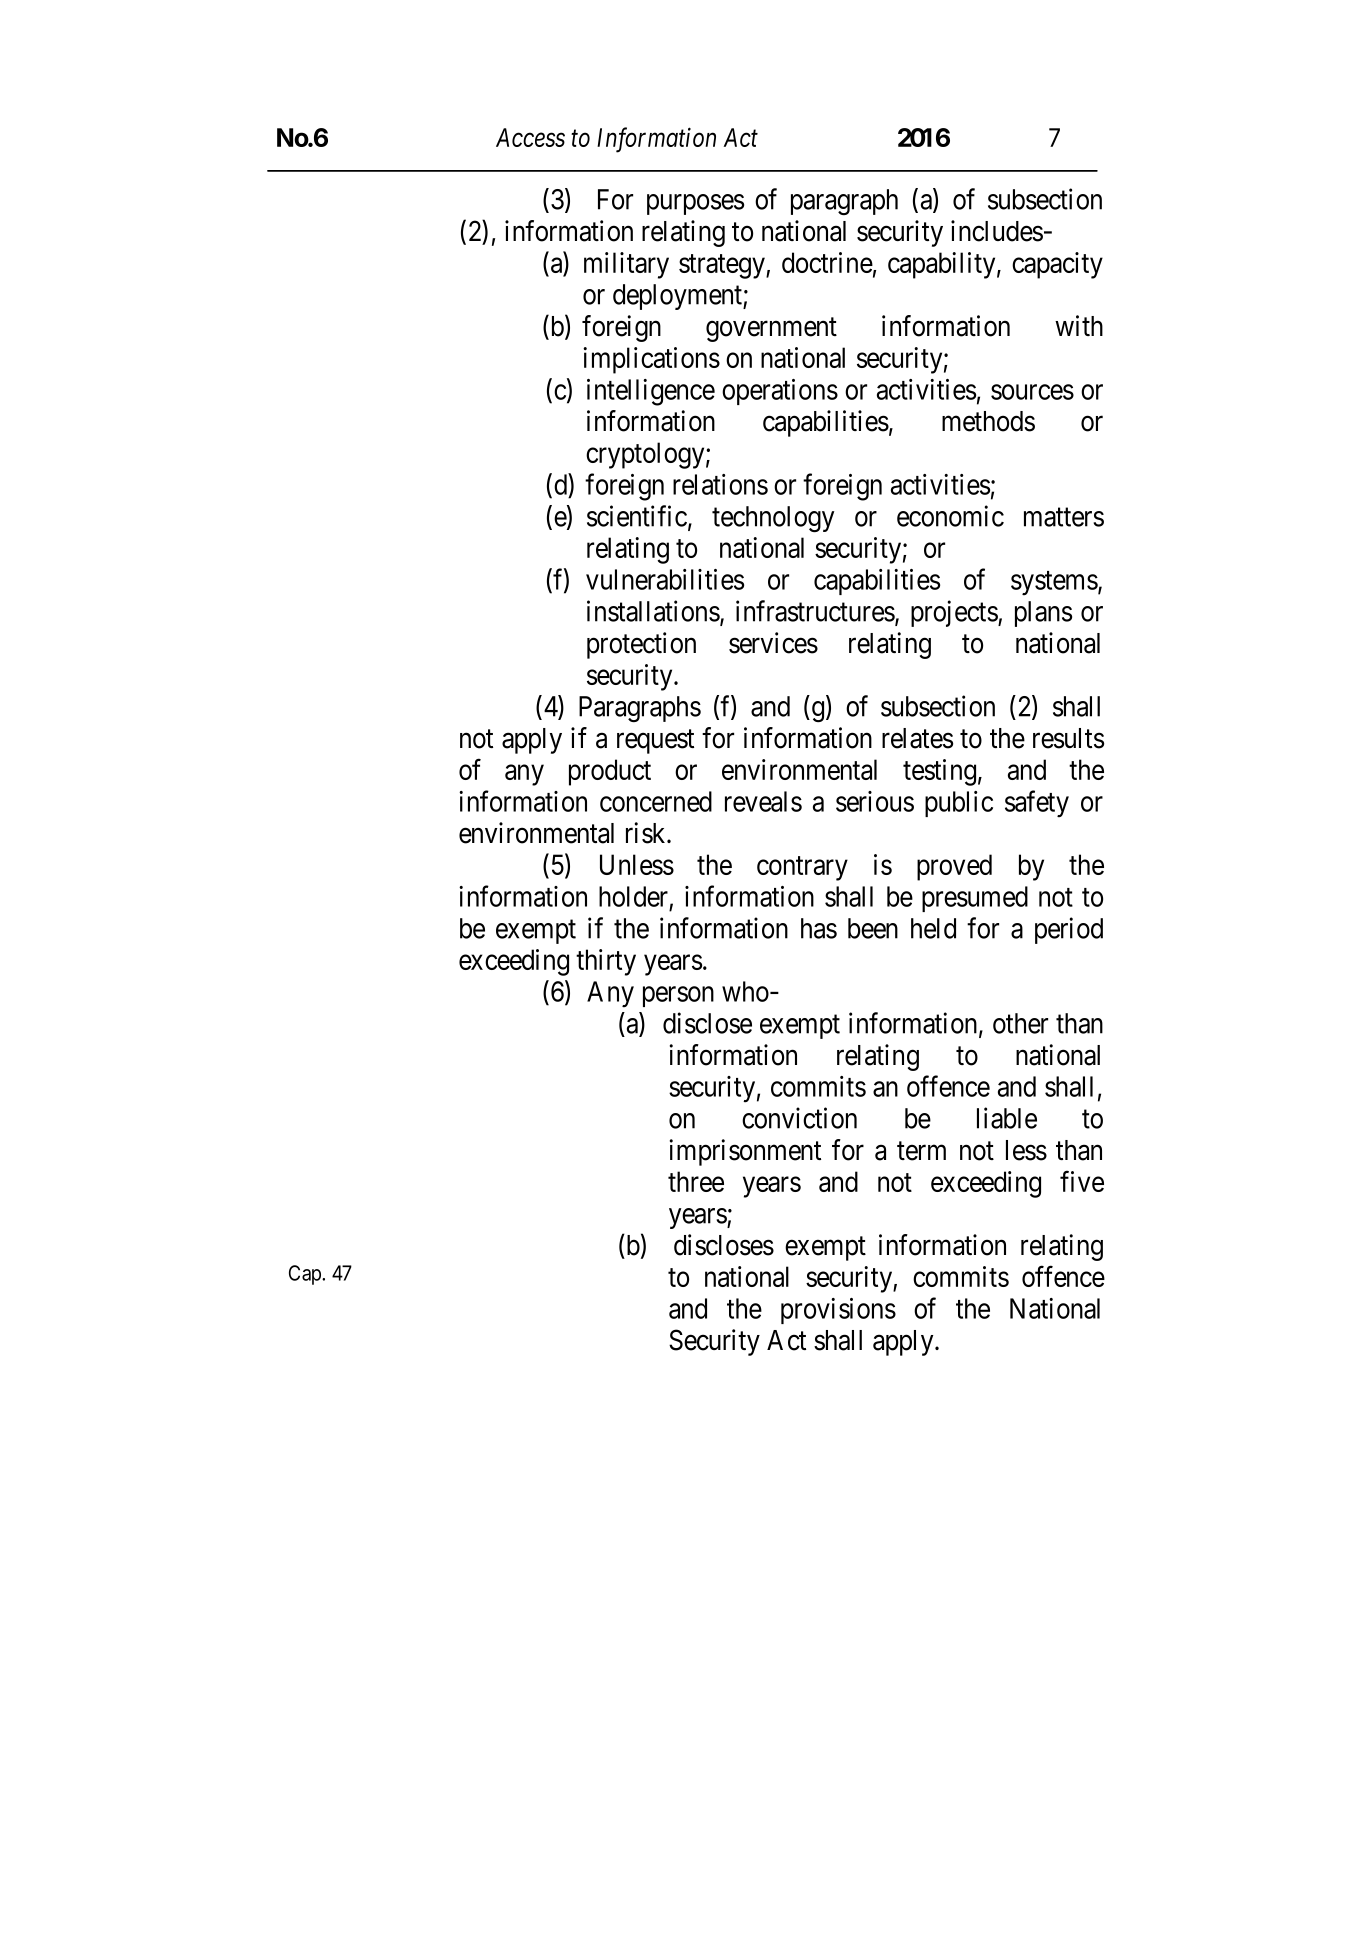  What do you see at coordinates (696, 1181) in the page?
I see `three` at bounding box center [696, 1181].
